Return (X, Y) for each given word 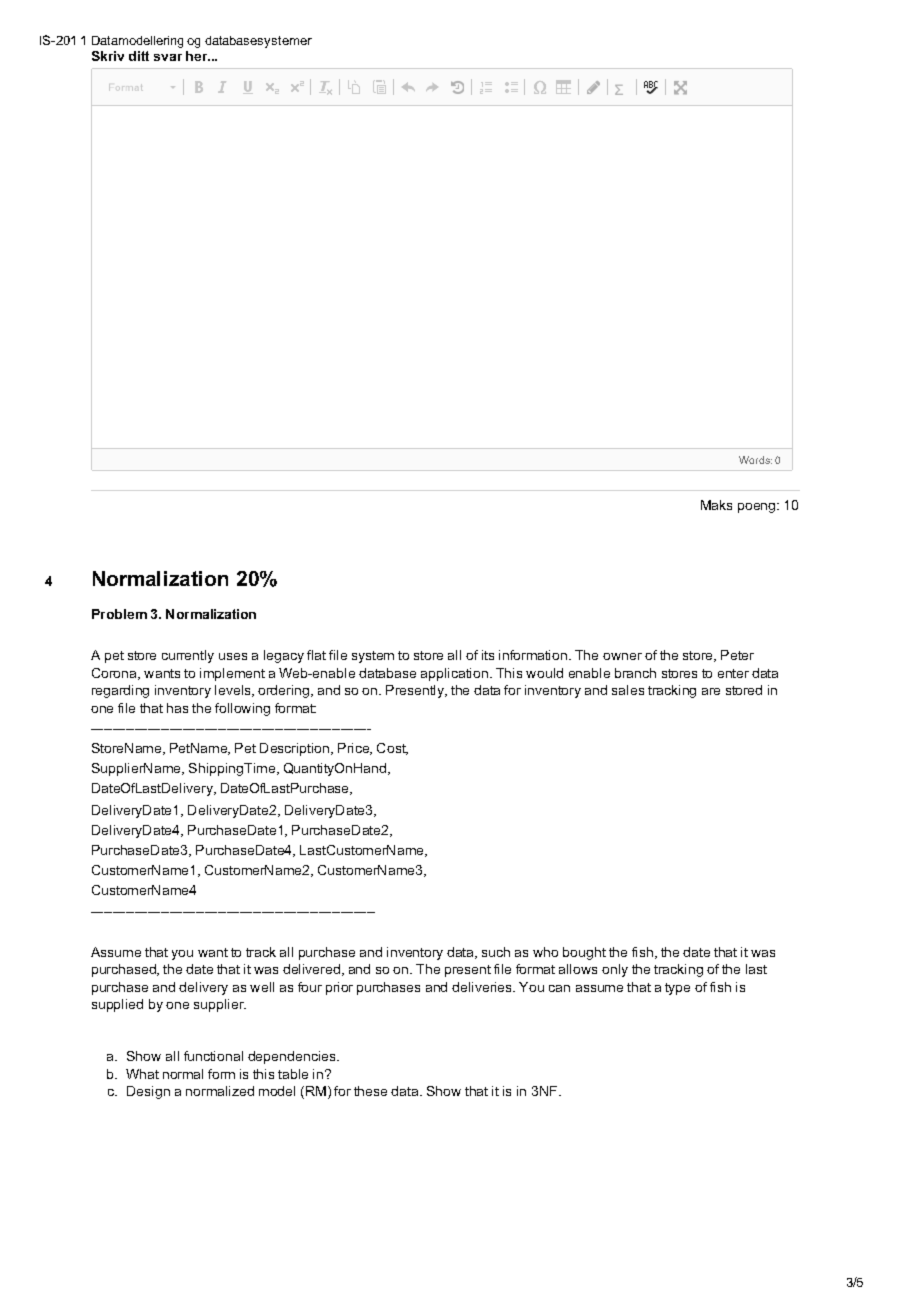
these (370, 1091)
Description (296, 749)
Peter (737, 655)
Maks (716, 505)
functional (213, 1056)
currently (188, 656)
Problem (119, 614)
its (488, 655)
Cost (392, 749)
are (711, 691)
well (262, 987)
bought (584, 953)
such (496, 952)
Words (755, 460)
